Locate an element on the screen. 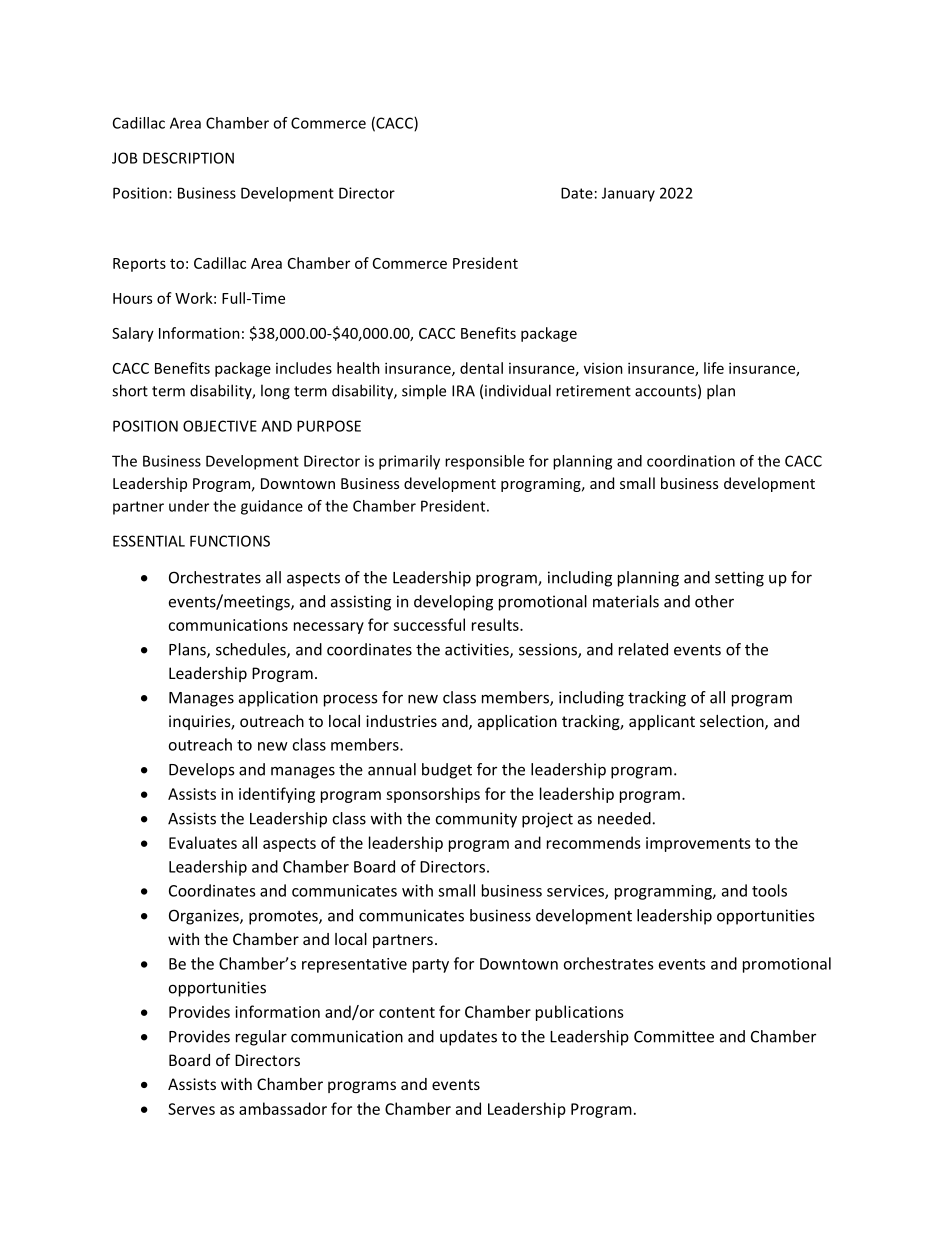 The width and height of the screenshot is (952, 1233). successful is located at coordinates (429, 624).
